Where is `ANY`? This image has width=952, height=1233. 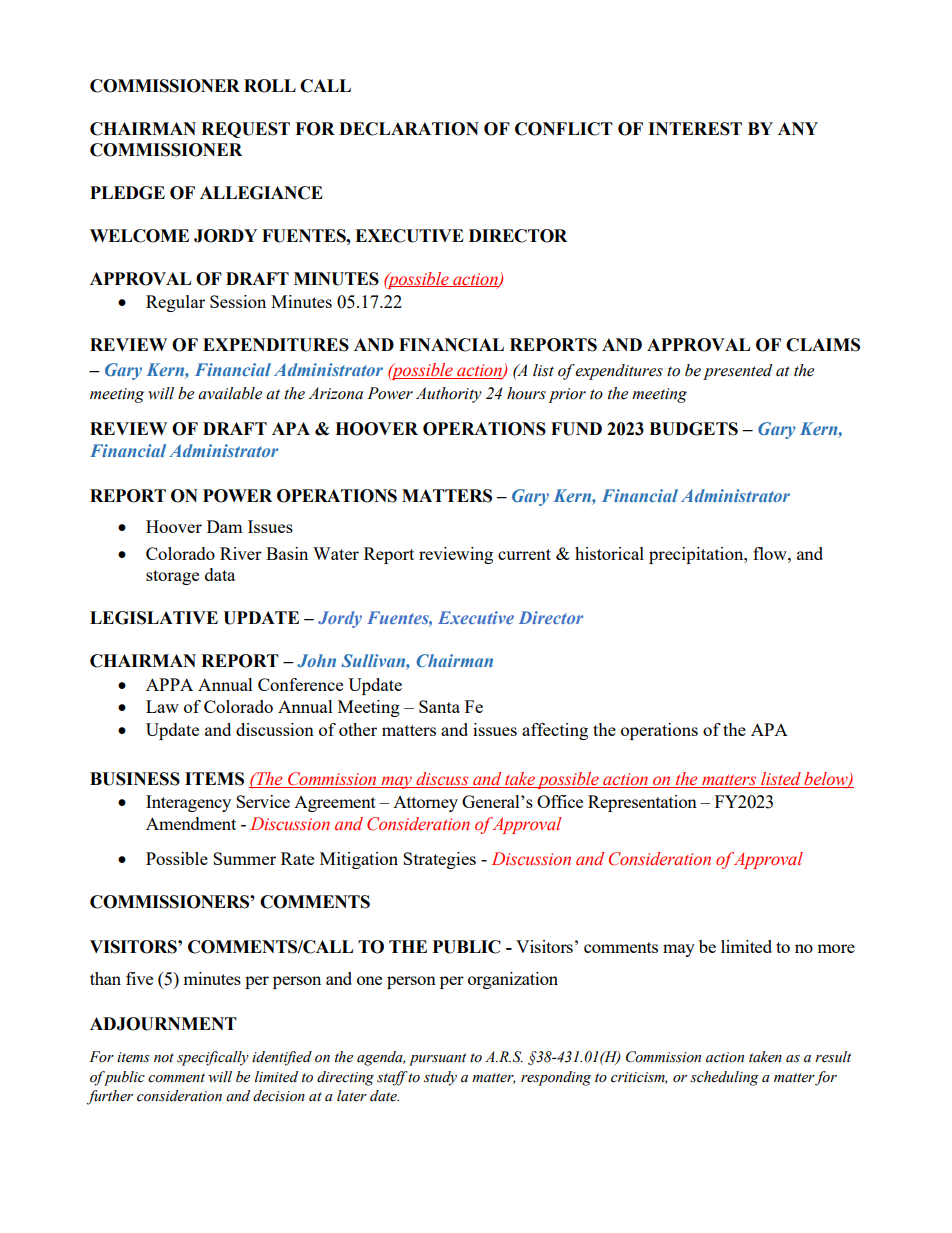 ANY is located at coordinates (798, 128).
